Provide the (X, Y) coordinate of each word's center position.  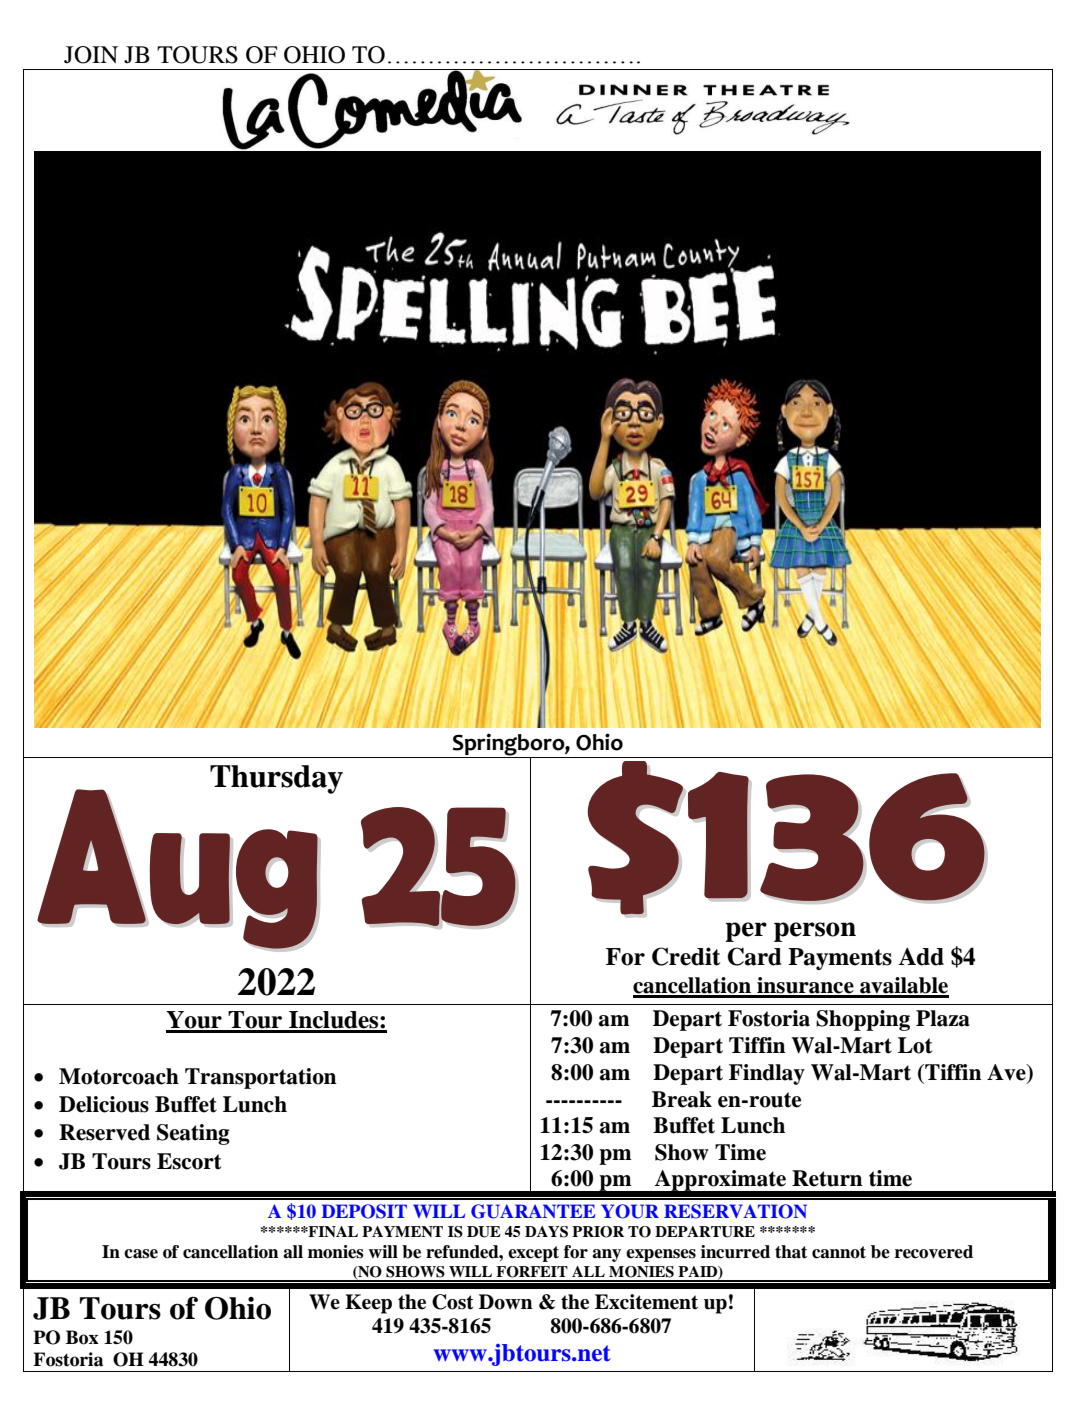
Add (921, 956)
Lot (915, 1045)
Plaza (943, 1018)
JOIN (91, 55)
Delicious (104, 1104)
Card (754, 956)
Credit (686, 956)
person (815, 932)
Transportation (261, 1078)
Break (682, 1099)
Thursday (276, 779)
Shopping (863, 1020)
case (141, 1254)
